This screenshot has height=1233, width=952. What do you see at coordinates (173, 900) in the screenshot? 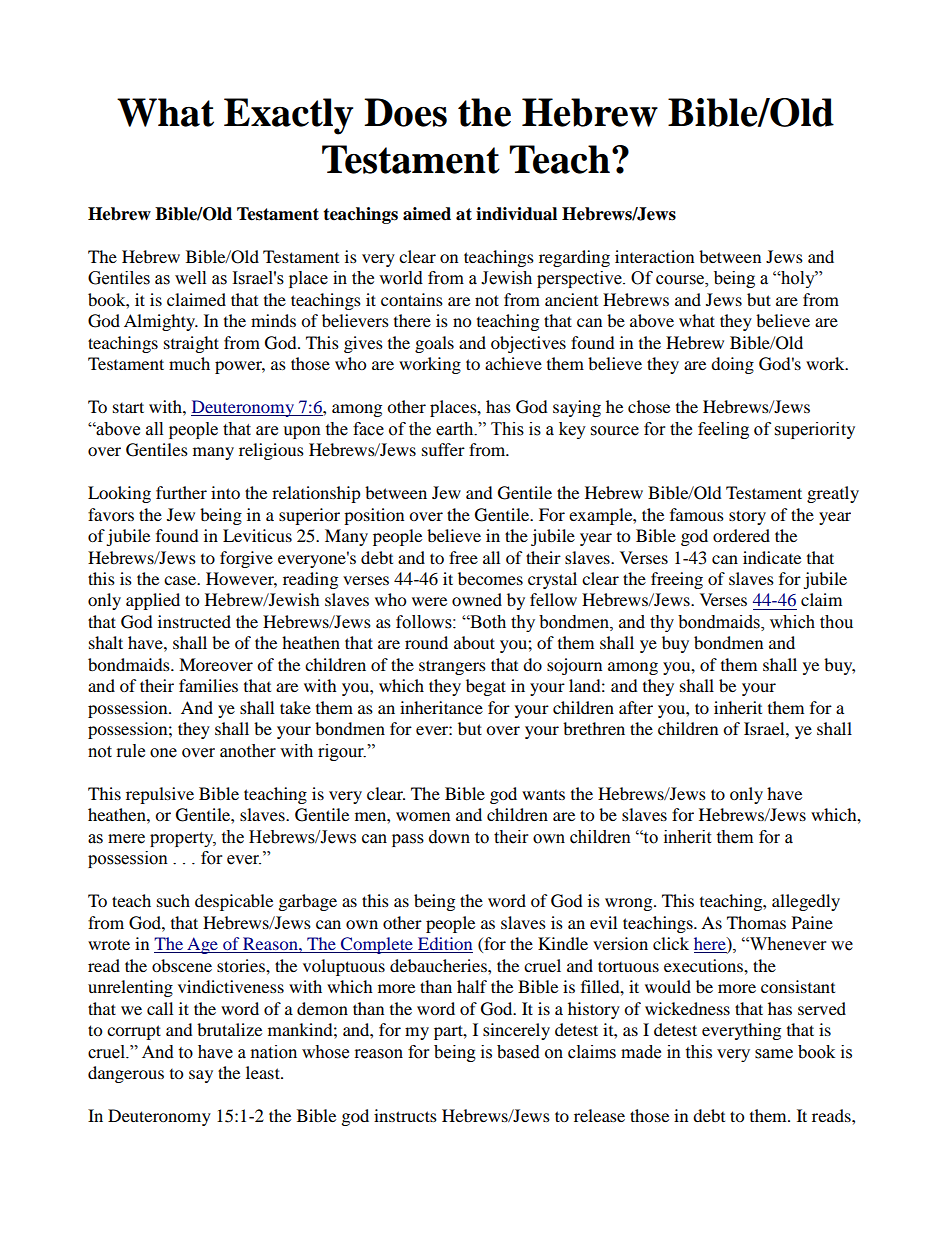
I see `such` at bounding box center [173, 900].
